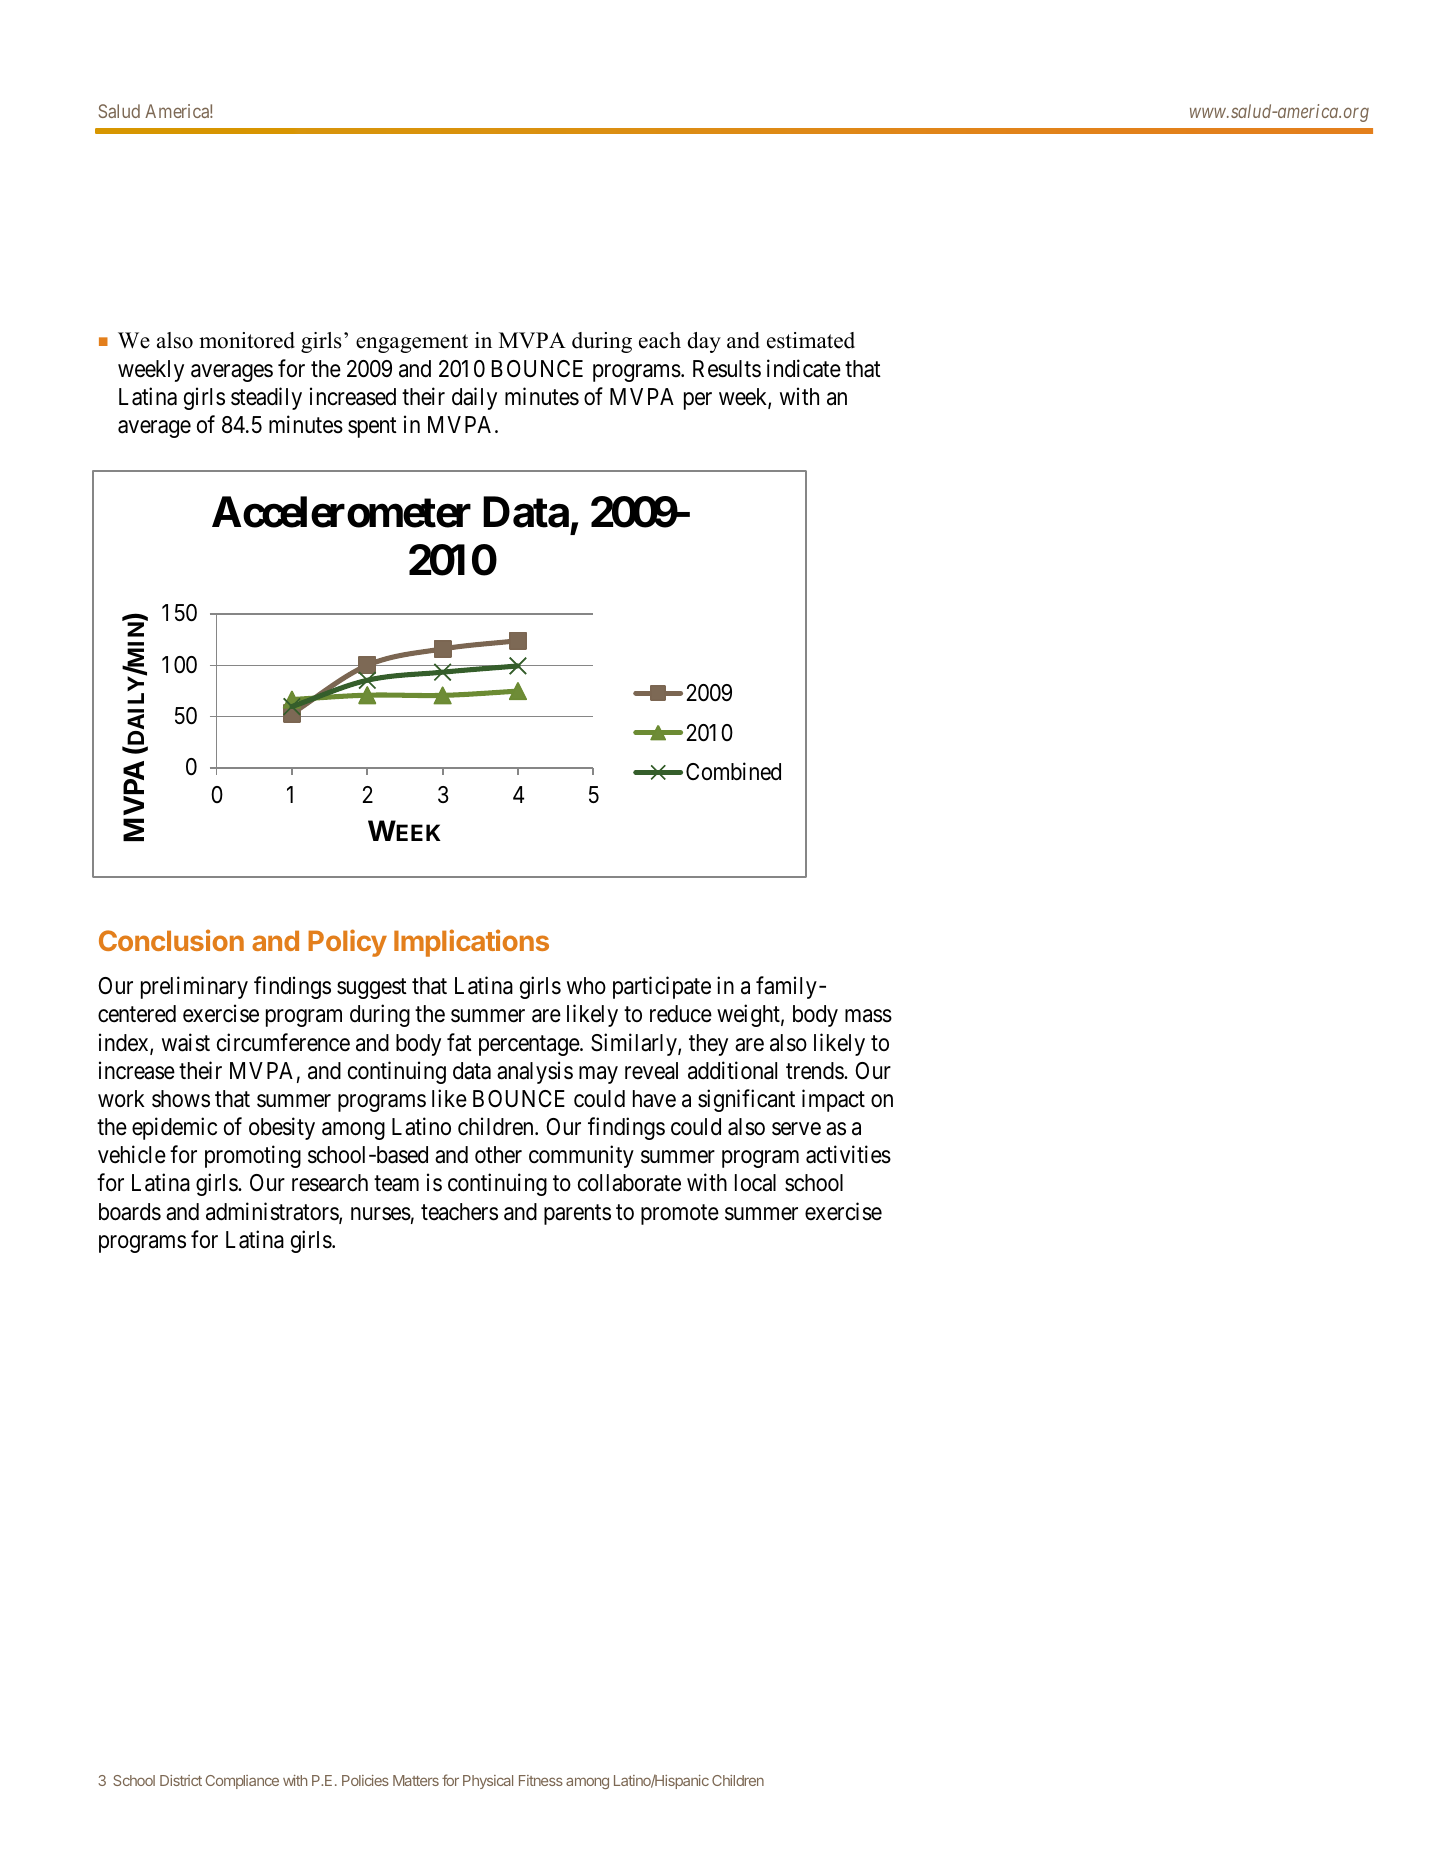  I want to click on engagement, so click(412, 343).
